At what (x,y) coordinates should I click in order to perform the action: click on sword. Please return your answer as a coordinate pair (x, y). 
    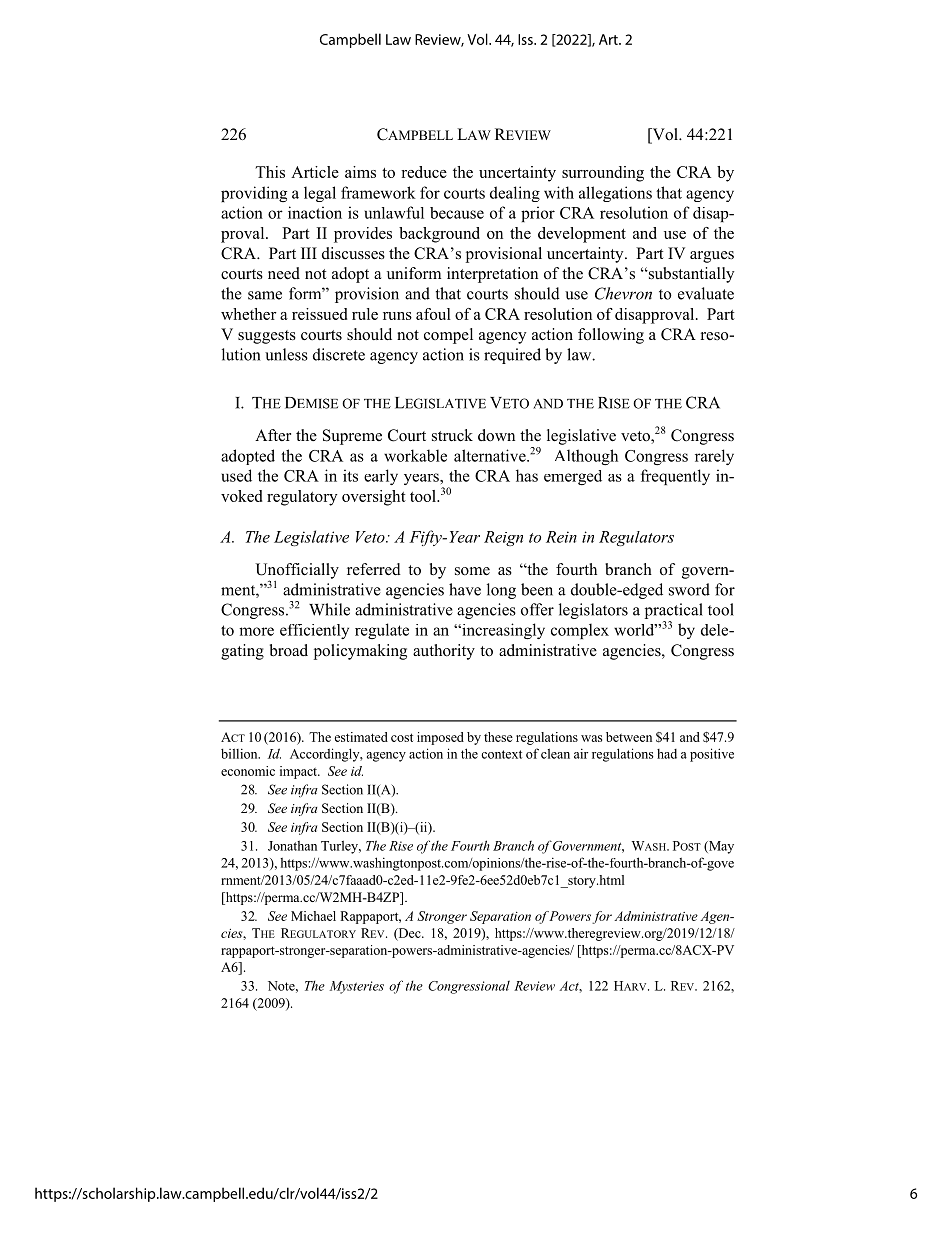
    Looking at the image, I should click on (689, 589).
